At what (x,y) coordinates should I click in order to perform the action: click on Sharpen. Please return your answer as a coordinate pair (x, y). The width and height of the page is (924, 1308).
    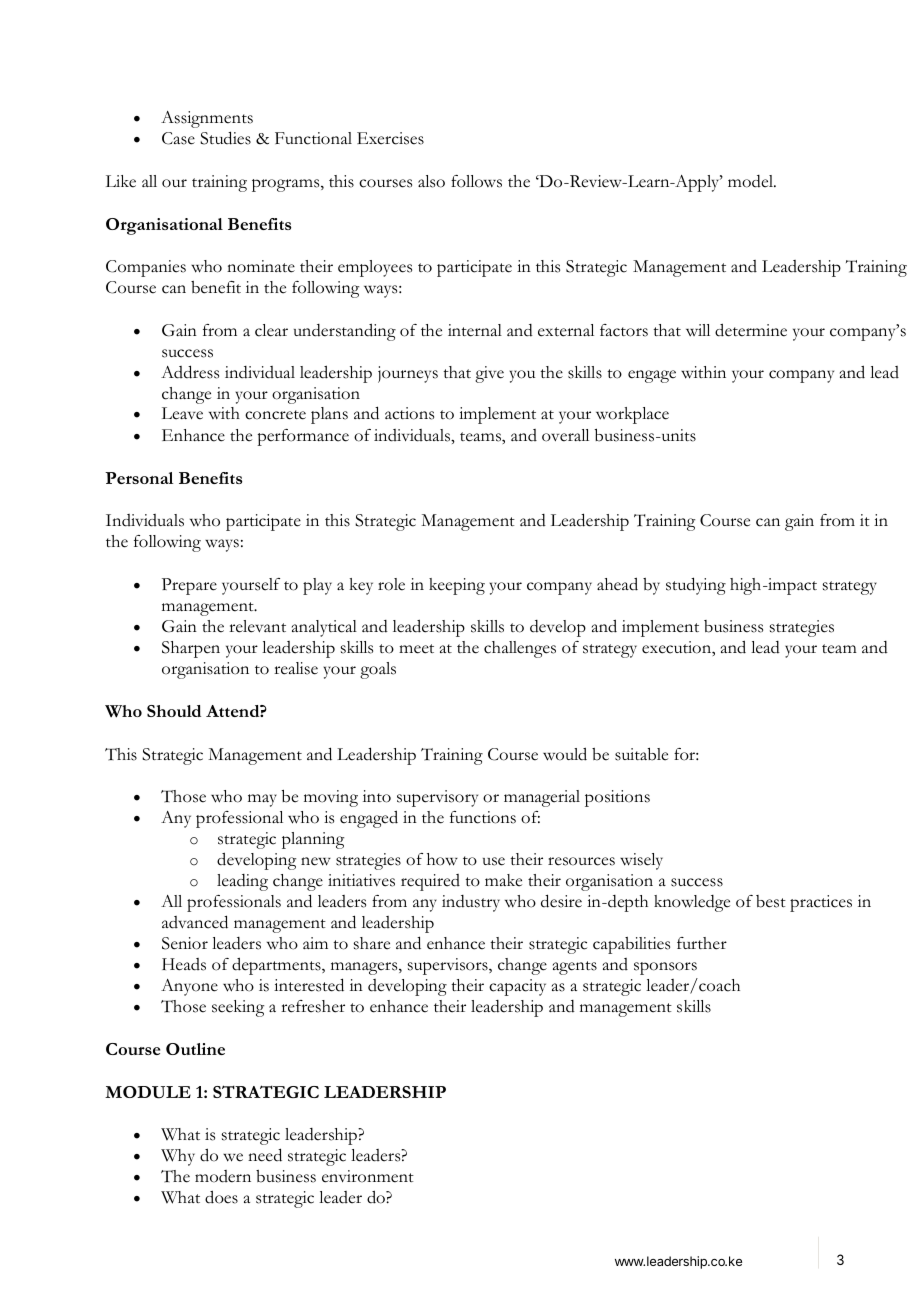
    Looking at the image, I should click on (191, 649).
